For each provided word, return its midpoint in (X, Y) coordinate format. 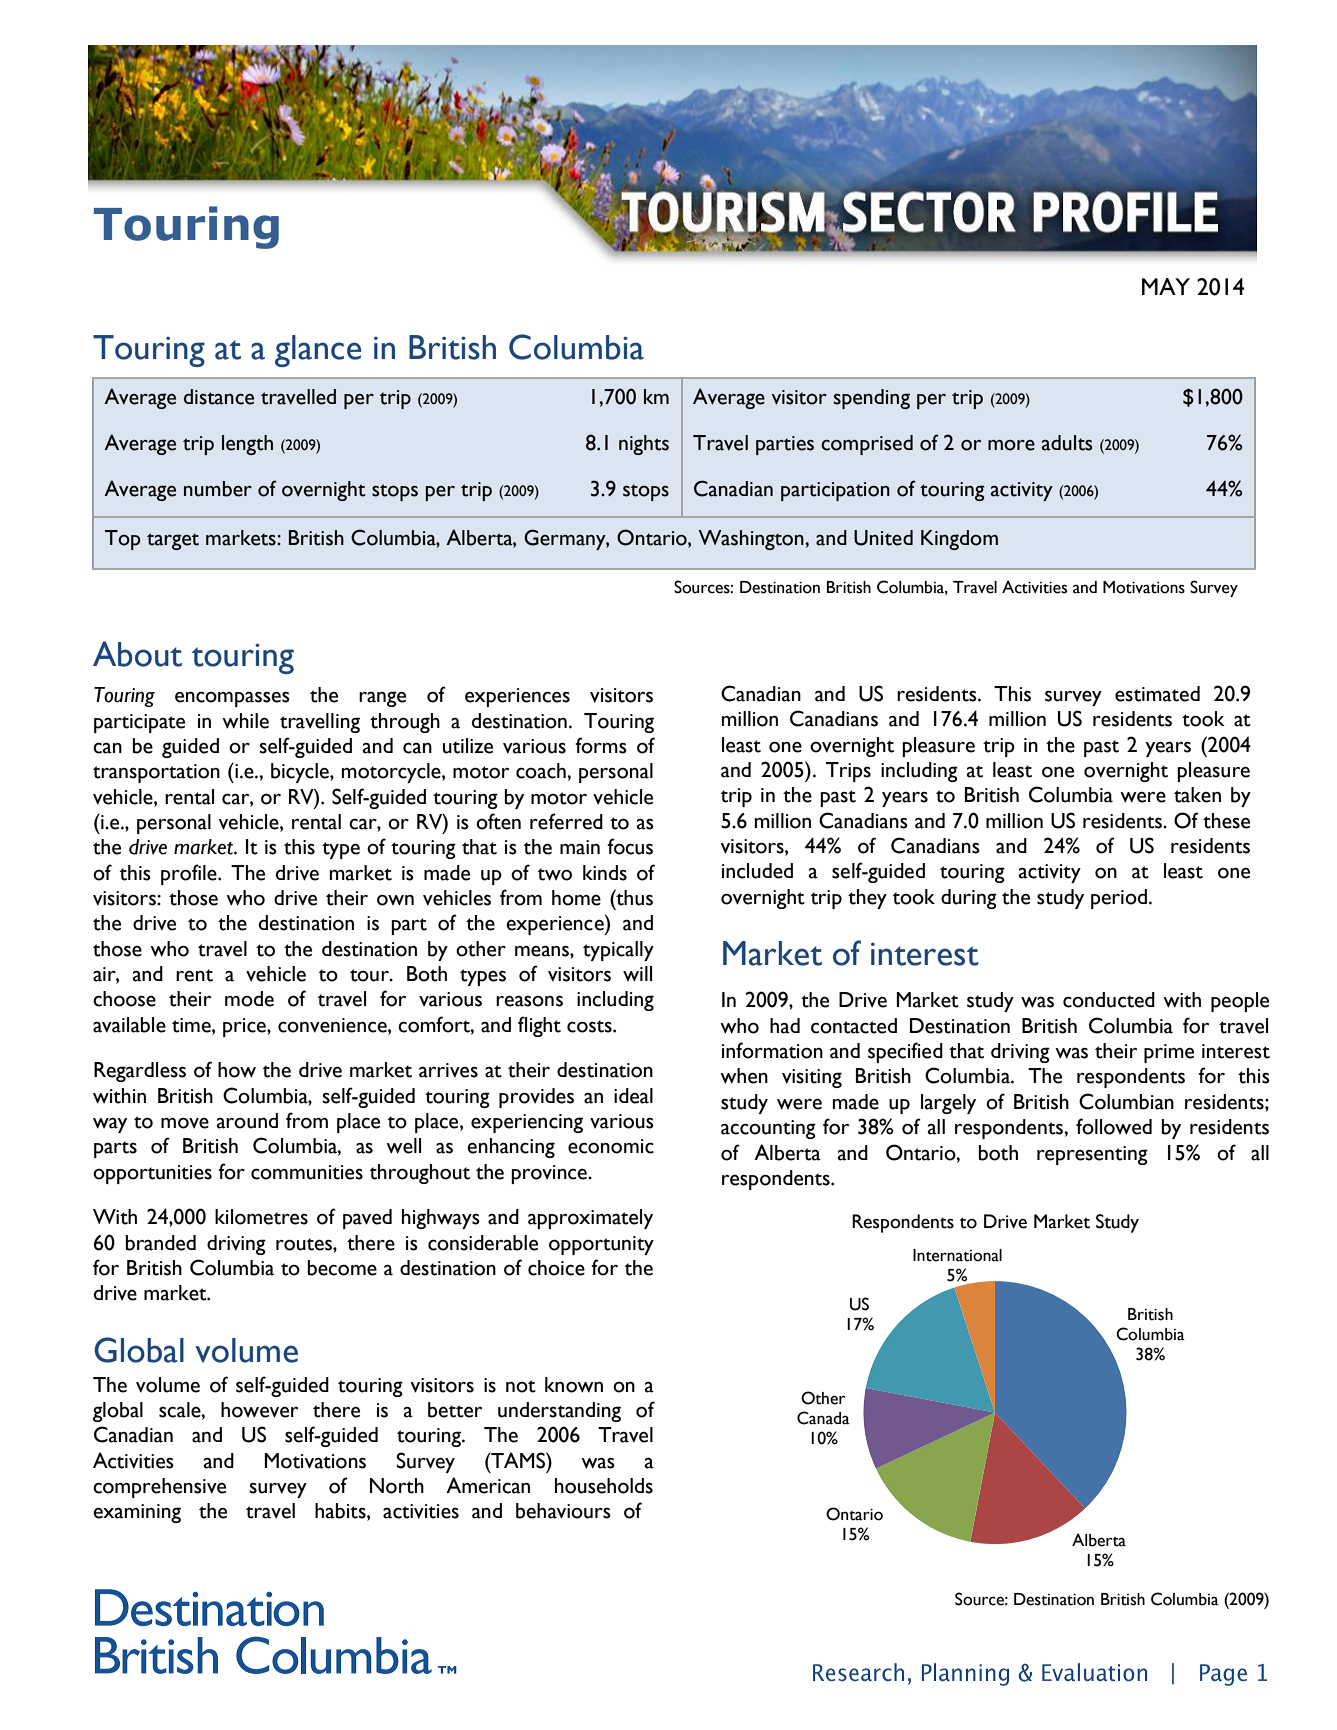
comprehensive (159, 1488)
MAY (1166, 286)
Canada (823, 1418)
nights (644, 445)
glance (318, 351)
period (1119, 899)
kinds (605, 873)
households (604, 1486)
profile (190, 874)
